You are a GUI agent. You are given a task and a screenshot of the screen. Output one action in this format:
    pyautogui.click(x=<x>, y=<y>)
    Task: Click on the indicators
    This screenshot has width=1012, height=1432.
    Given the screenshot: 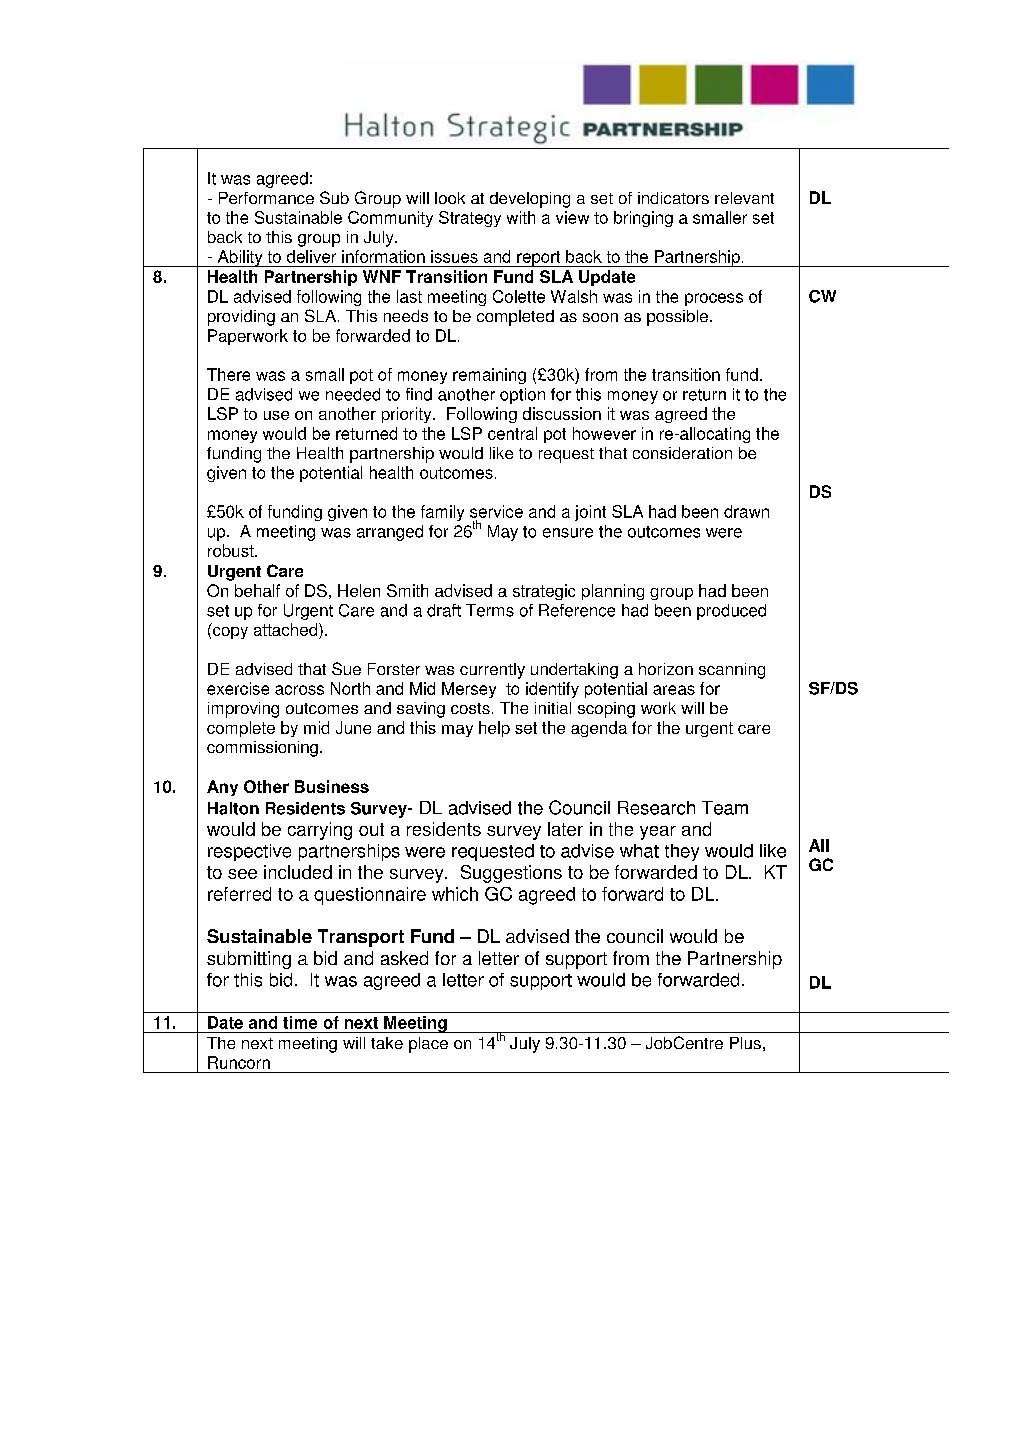 What is the action you would take?
    pyautogui.click(x=673, y=198)
